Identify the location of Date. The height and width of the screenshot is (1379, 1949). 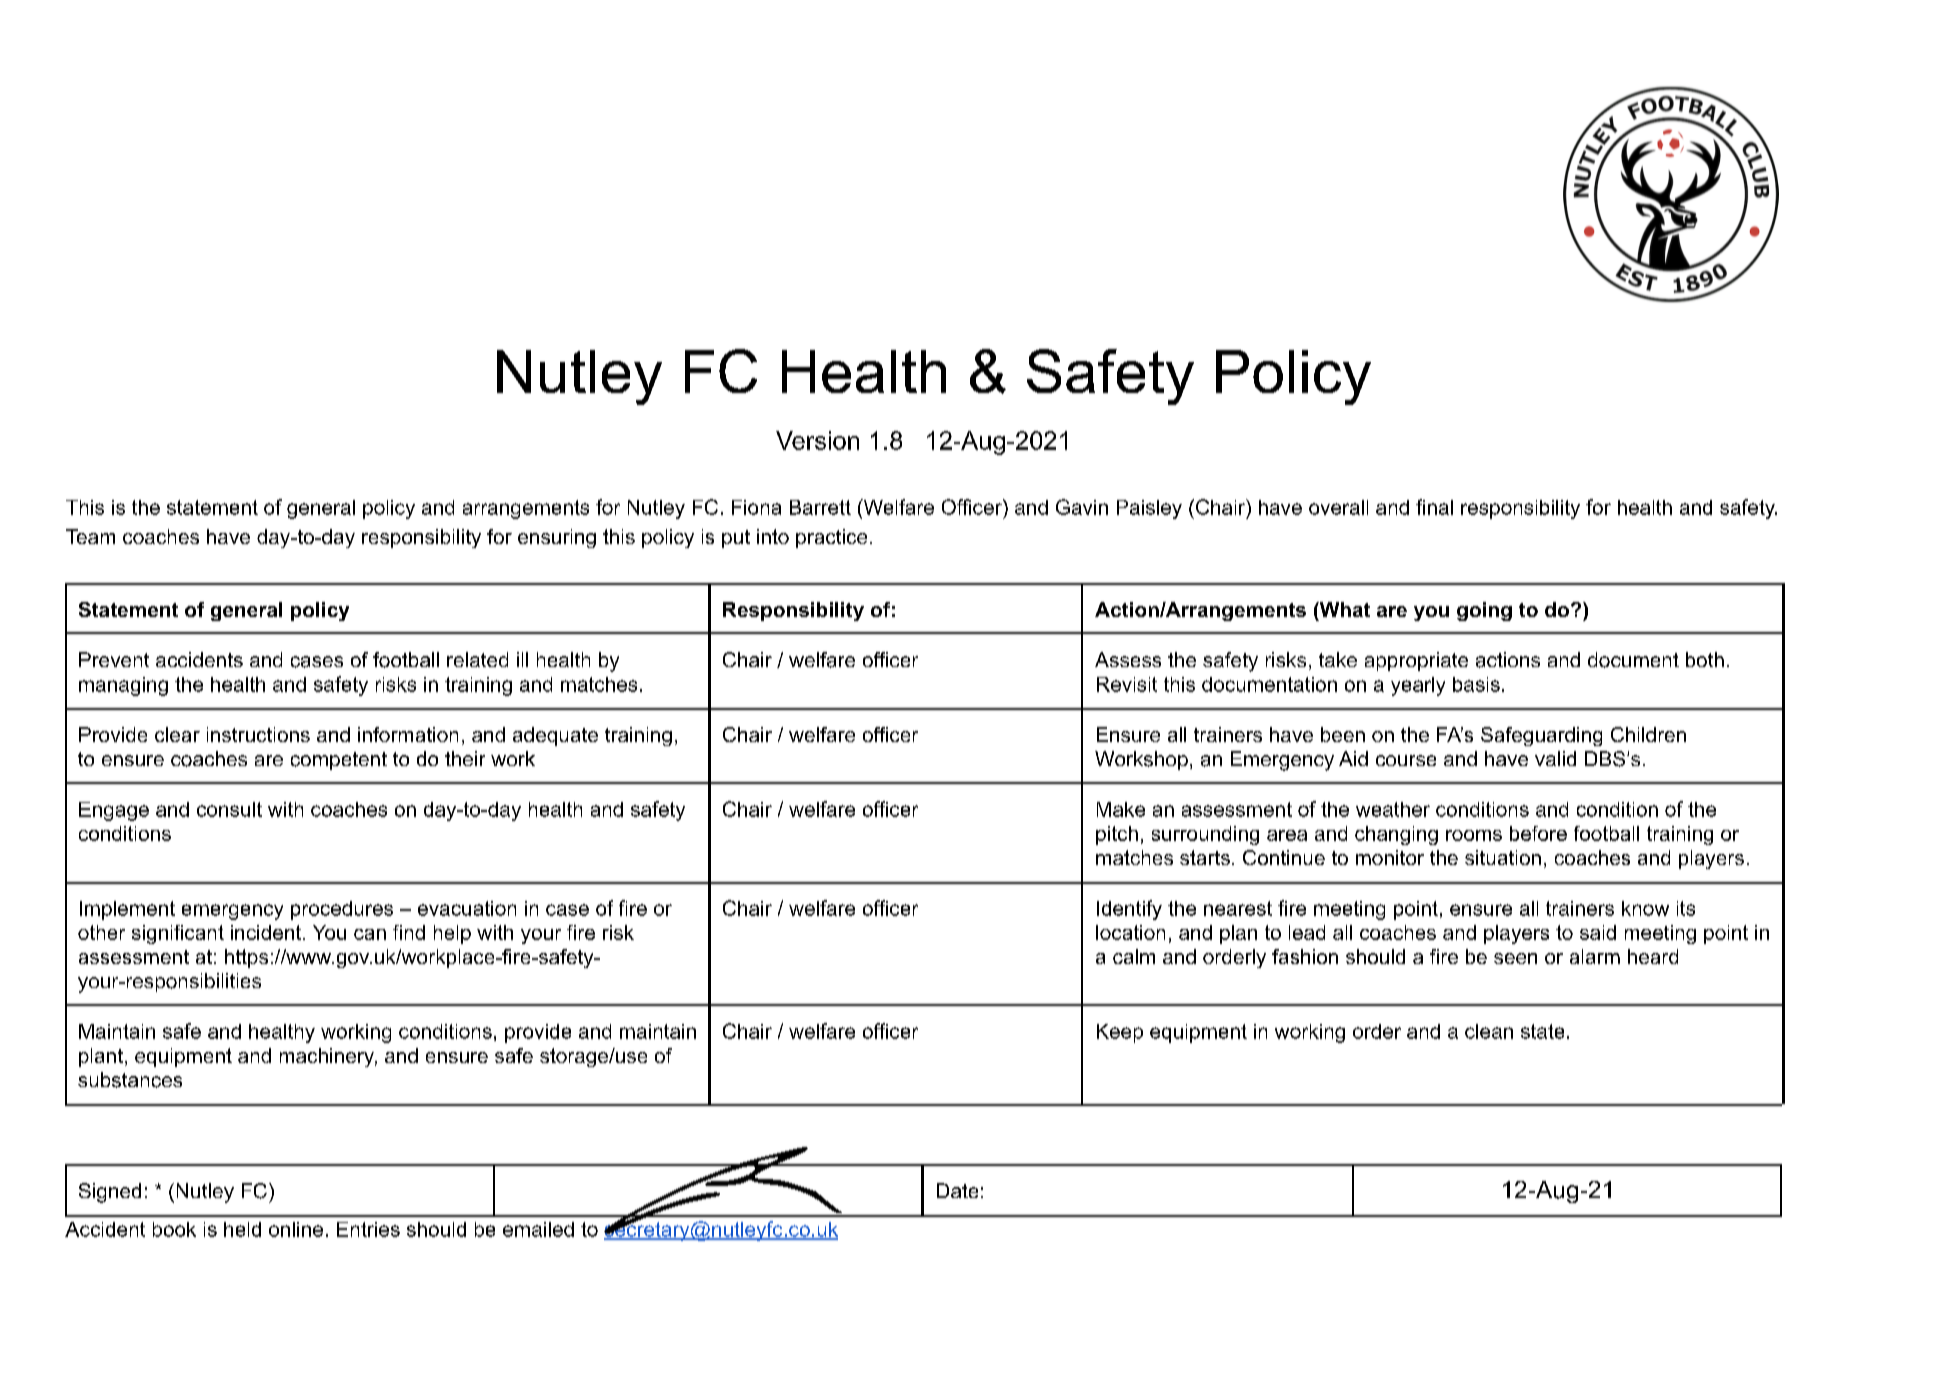
(957, 1190).
